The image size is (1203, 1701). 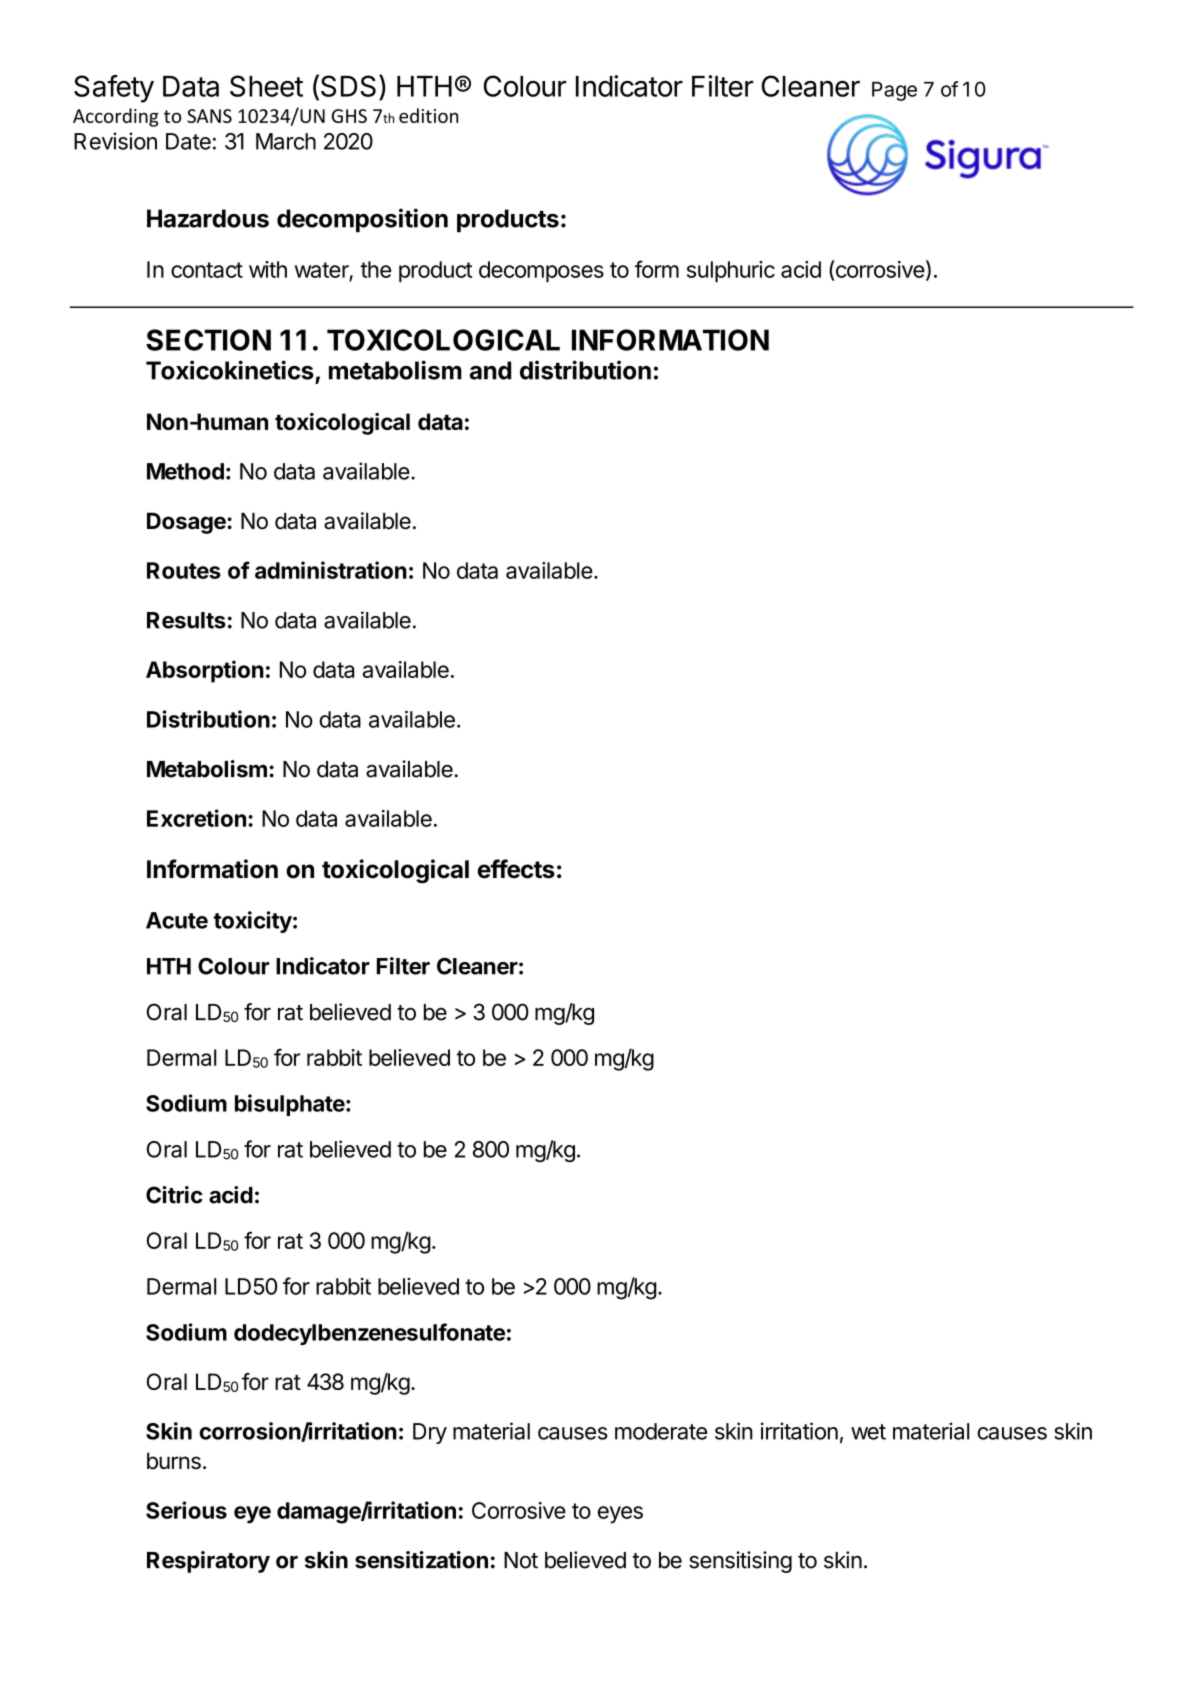 I want to click on Excretion, so click(x=196, y=818).
